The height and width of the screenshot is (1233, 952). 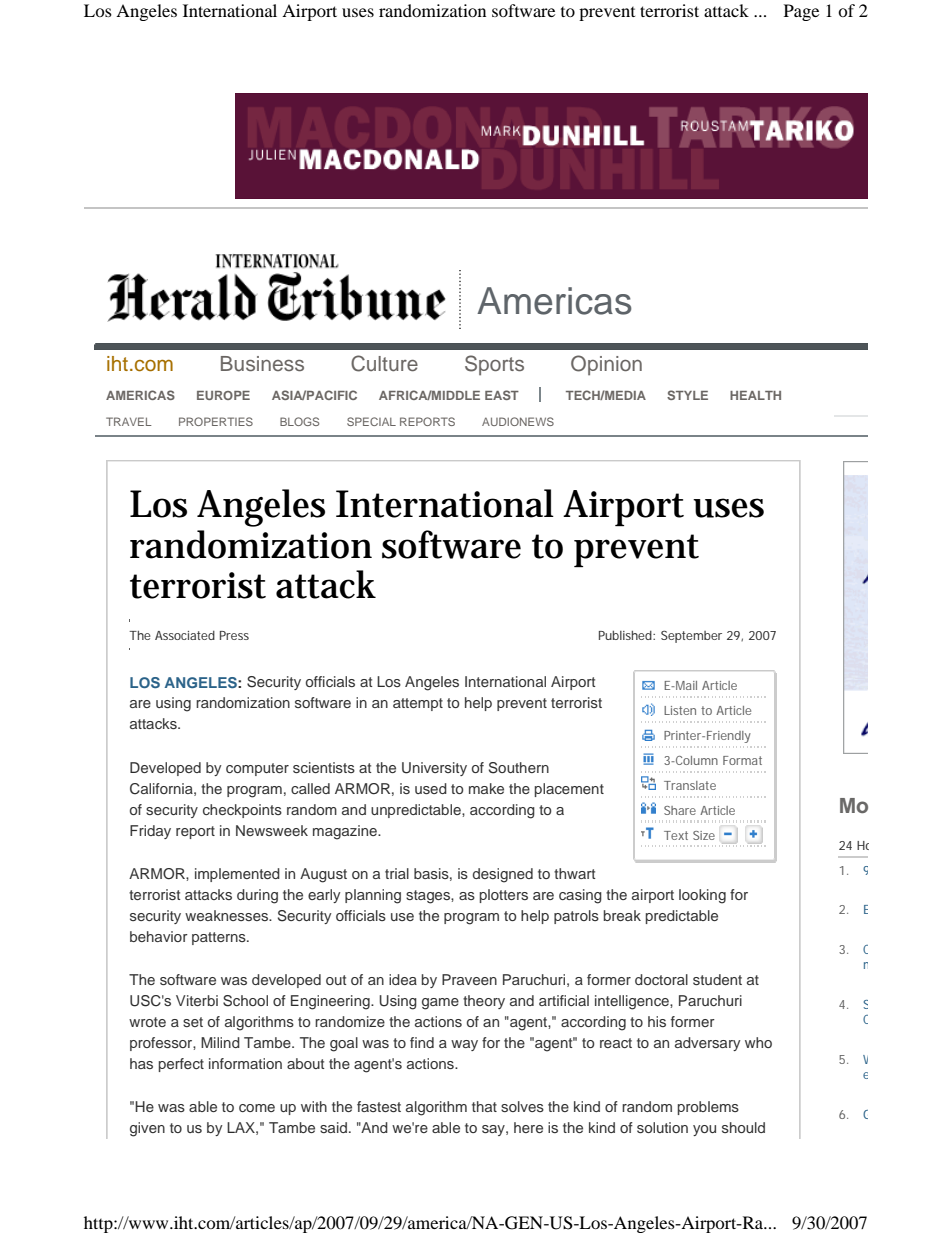 I want to click on problems, so click(x=708, y=1108).
